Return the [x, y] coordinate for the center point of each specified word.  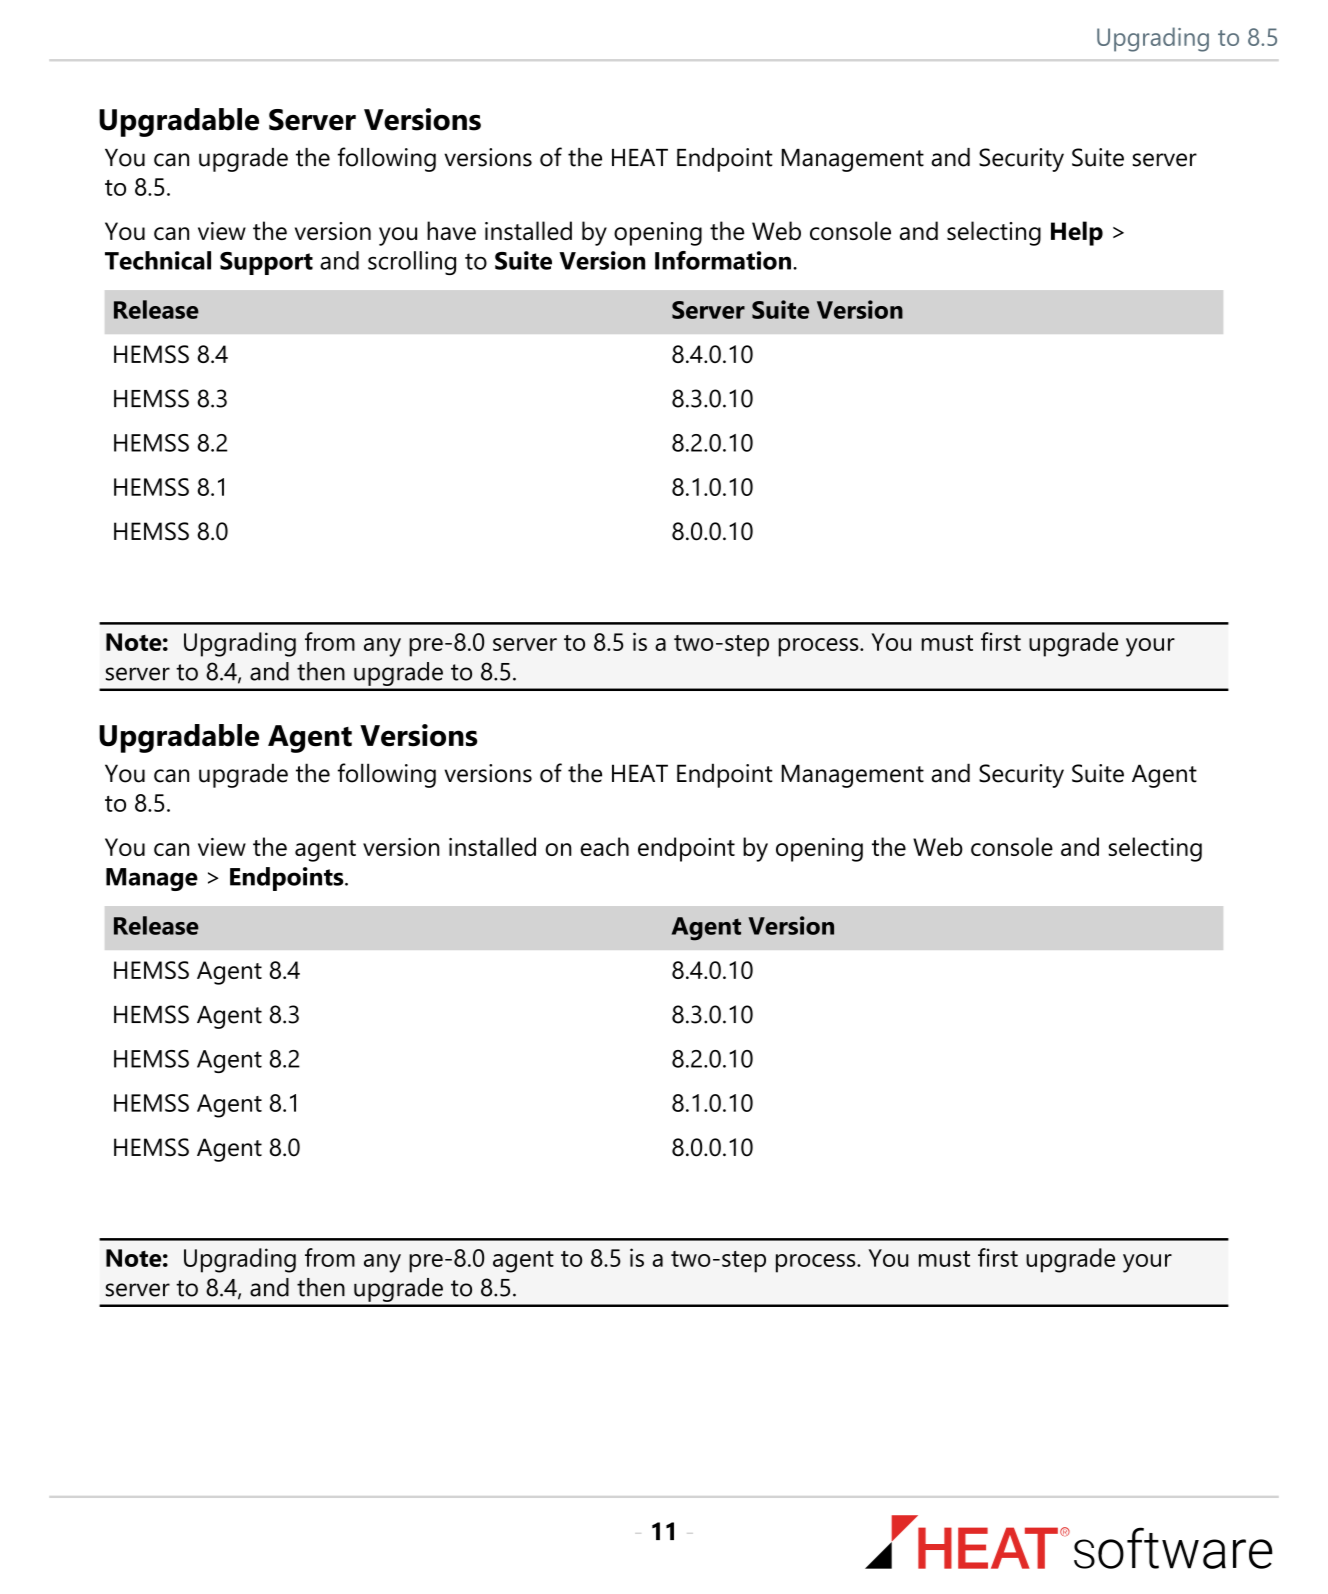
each [604, 846]
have [451, 230]
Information [723, 260]
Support [266, 263]
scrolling [412, 263]
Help [1077, 233]
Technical [158, 260]
